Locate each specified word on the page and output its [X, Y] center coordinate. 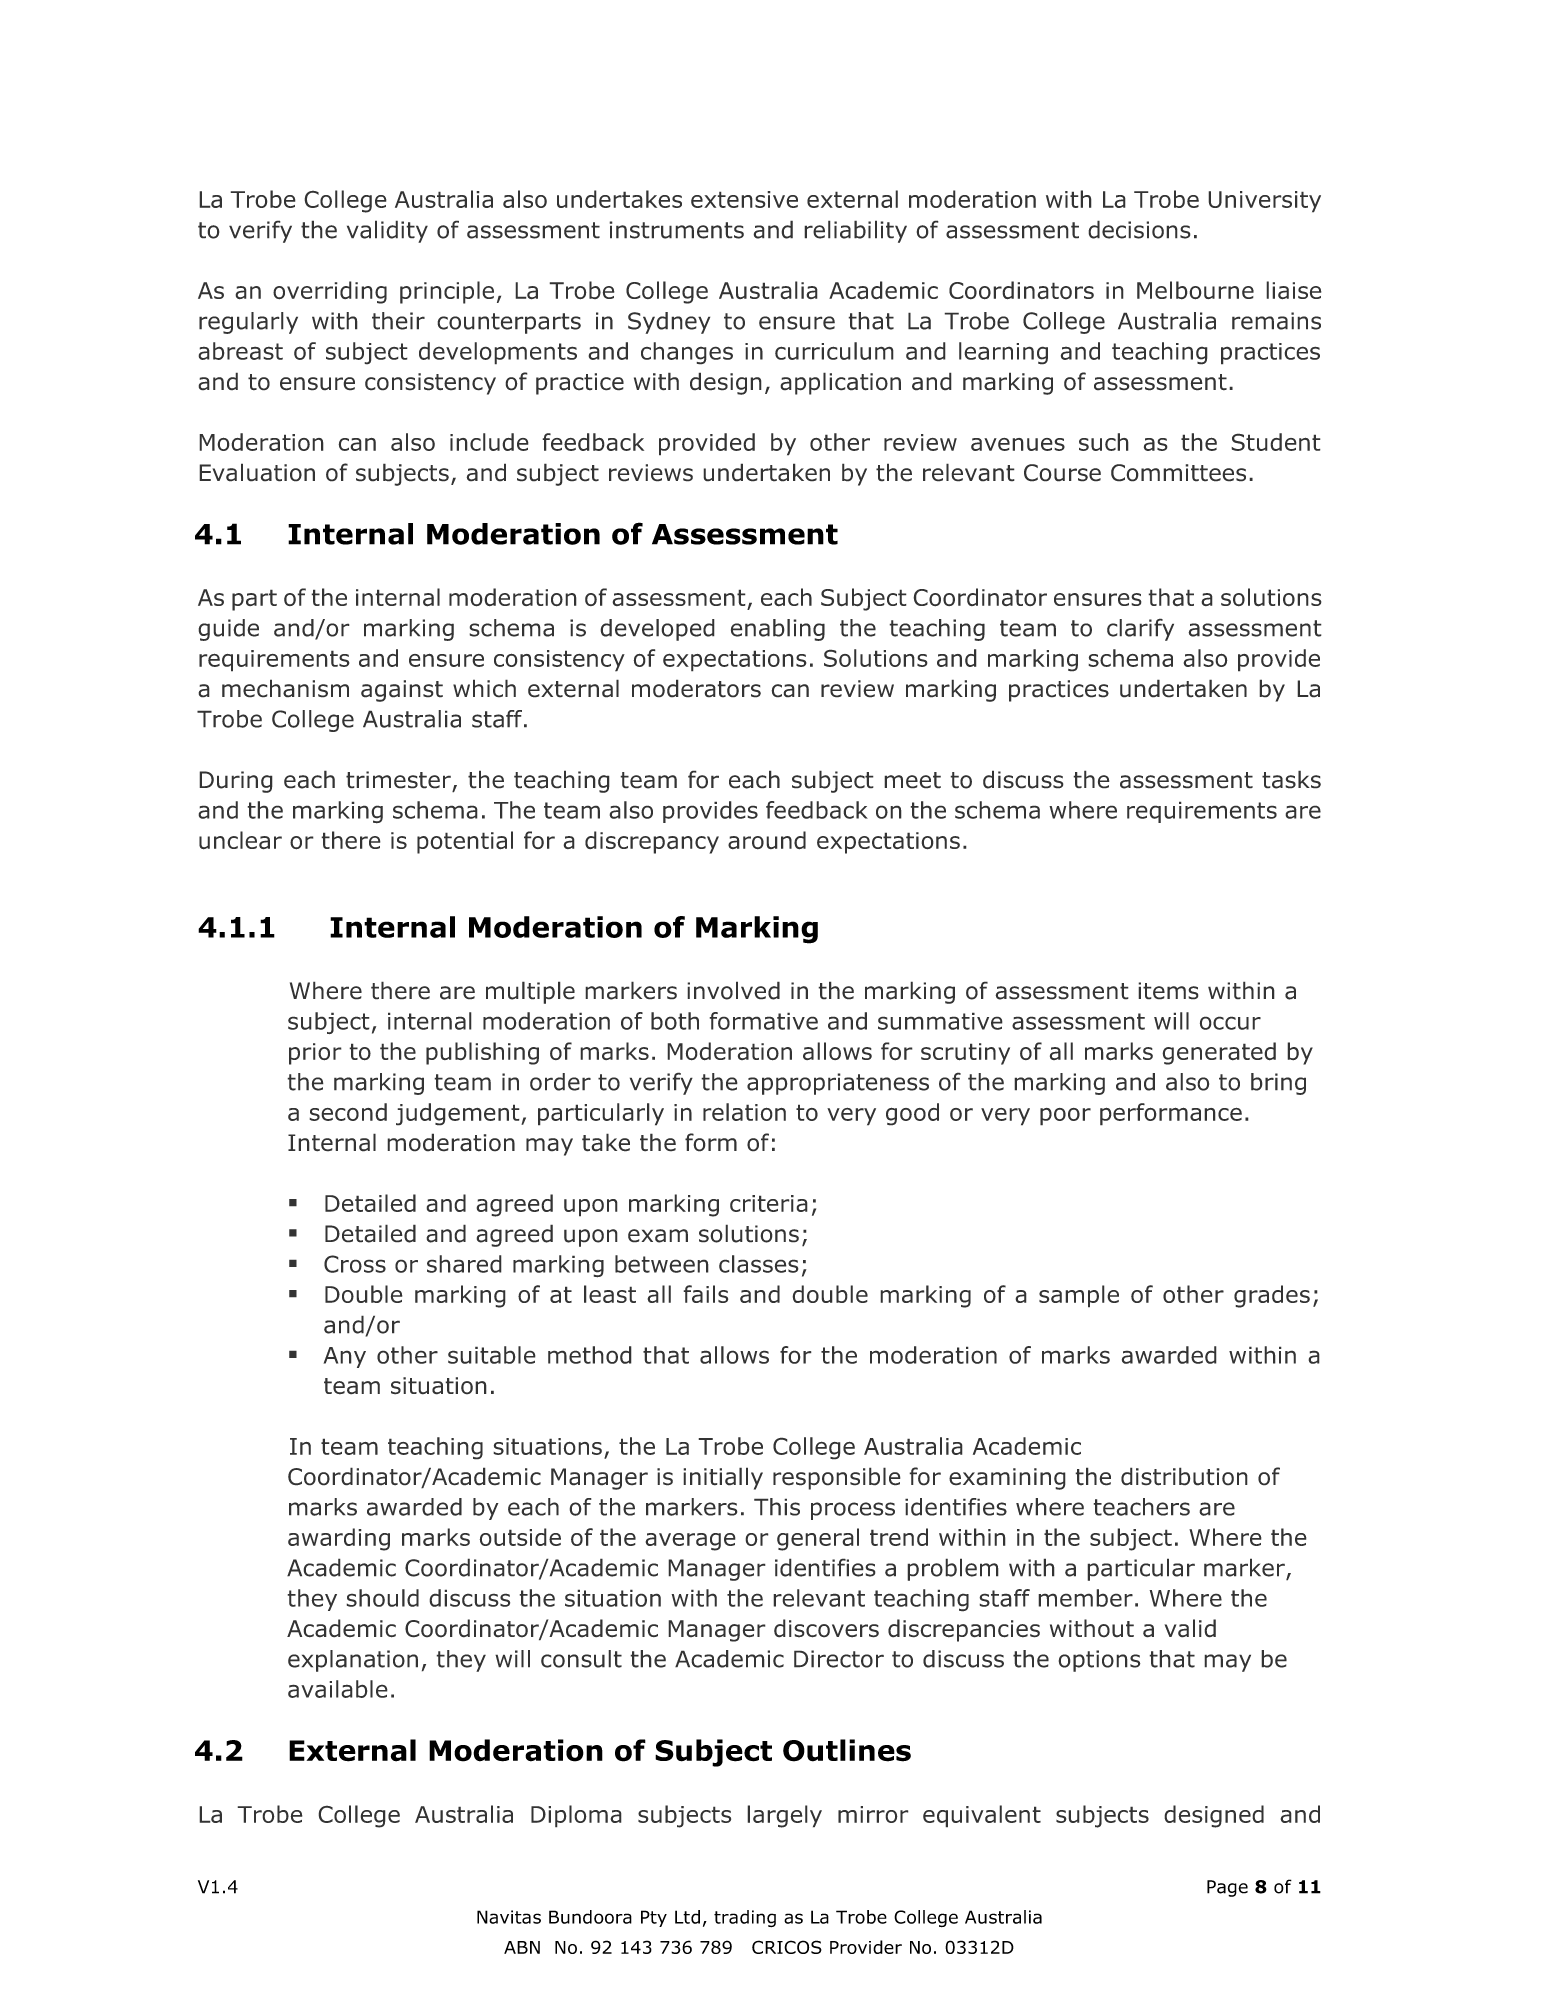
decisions [1139, 229]
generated [1219, 1053]
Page [1227, 1888]
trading [745, 1918]
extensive [744, 199]
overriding [330, 292]
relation [744, 1112]
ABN [522, 1947]
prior [315, 1054]
